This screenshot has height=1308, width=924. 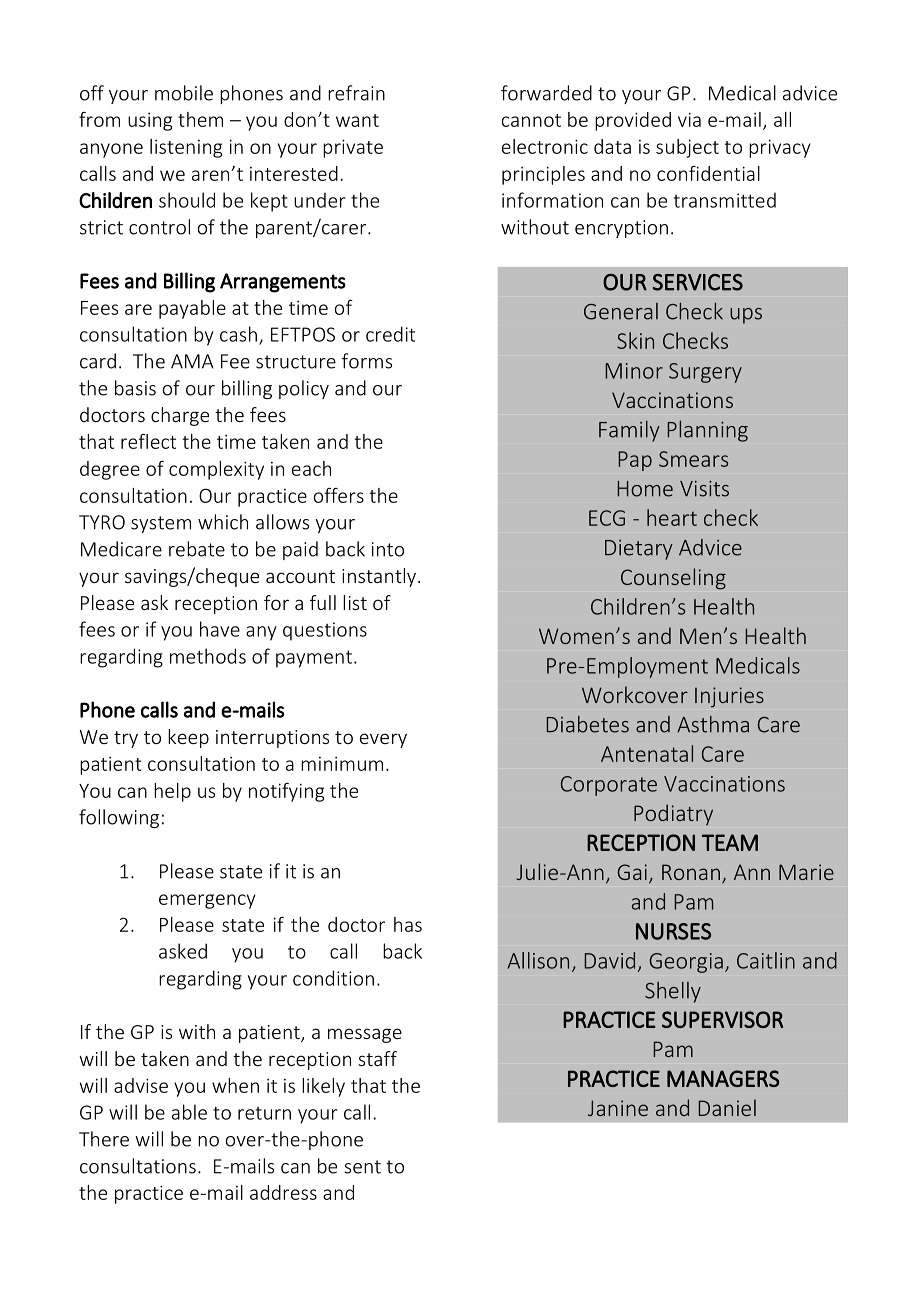 What do you see at coordinates (208, 656) in the screenshot?
I see `methods` at bounding box center [208, 656].
